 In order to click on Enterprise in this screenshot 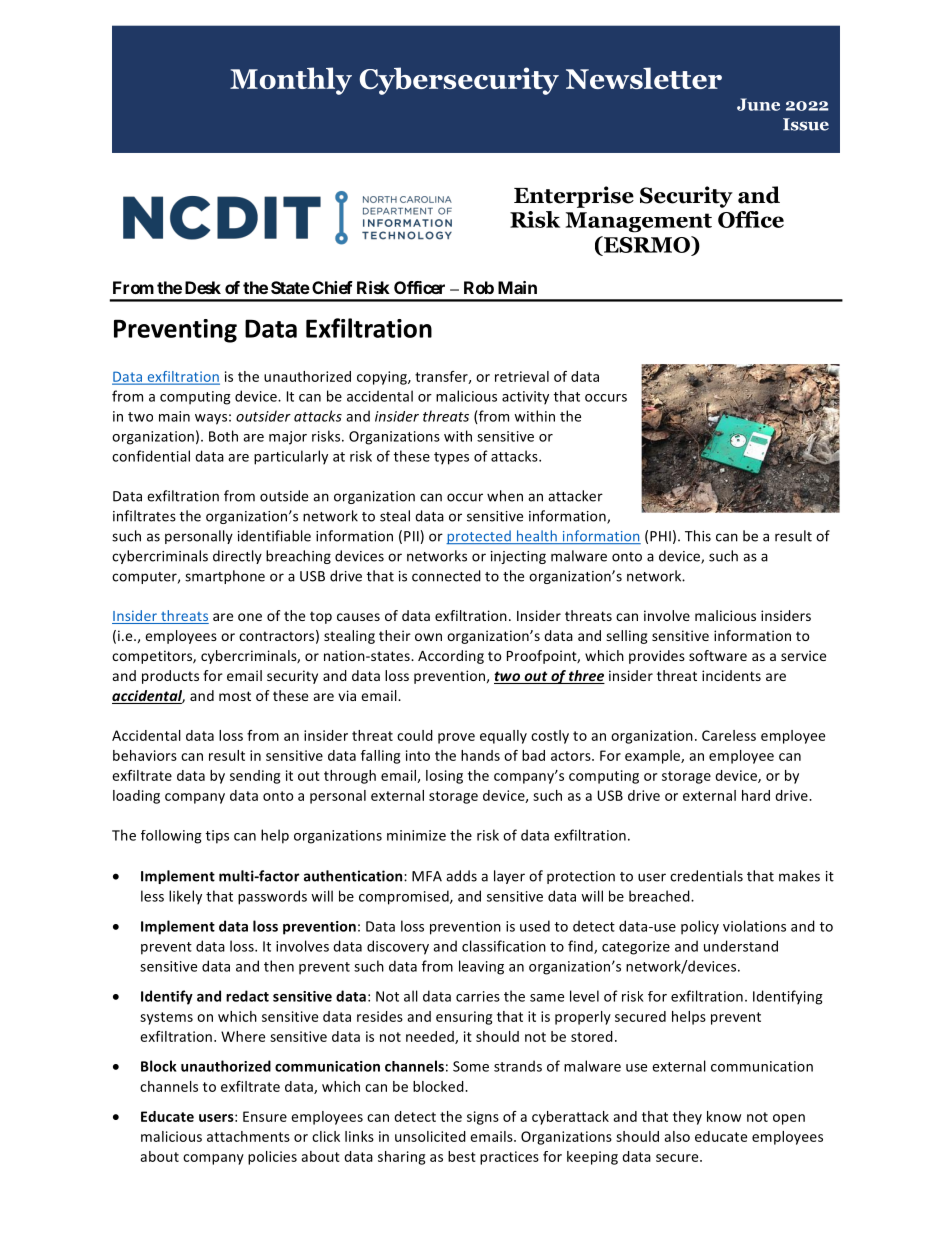, I will do `click(574, 197)`.
